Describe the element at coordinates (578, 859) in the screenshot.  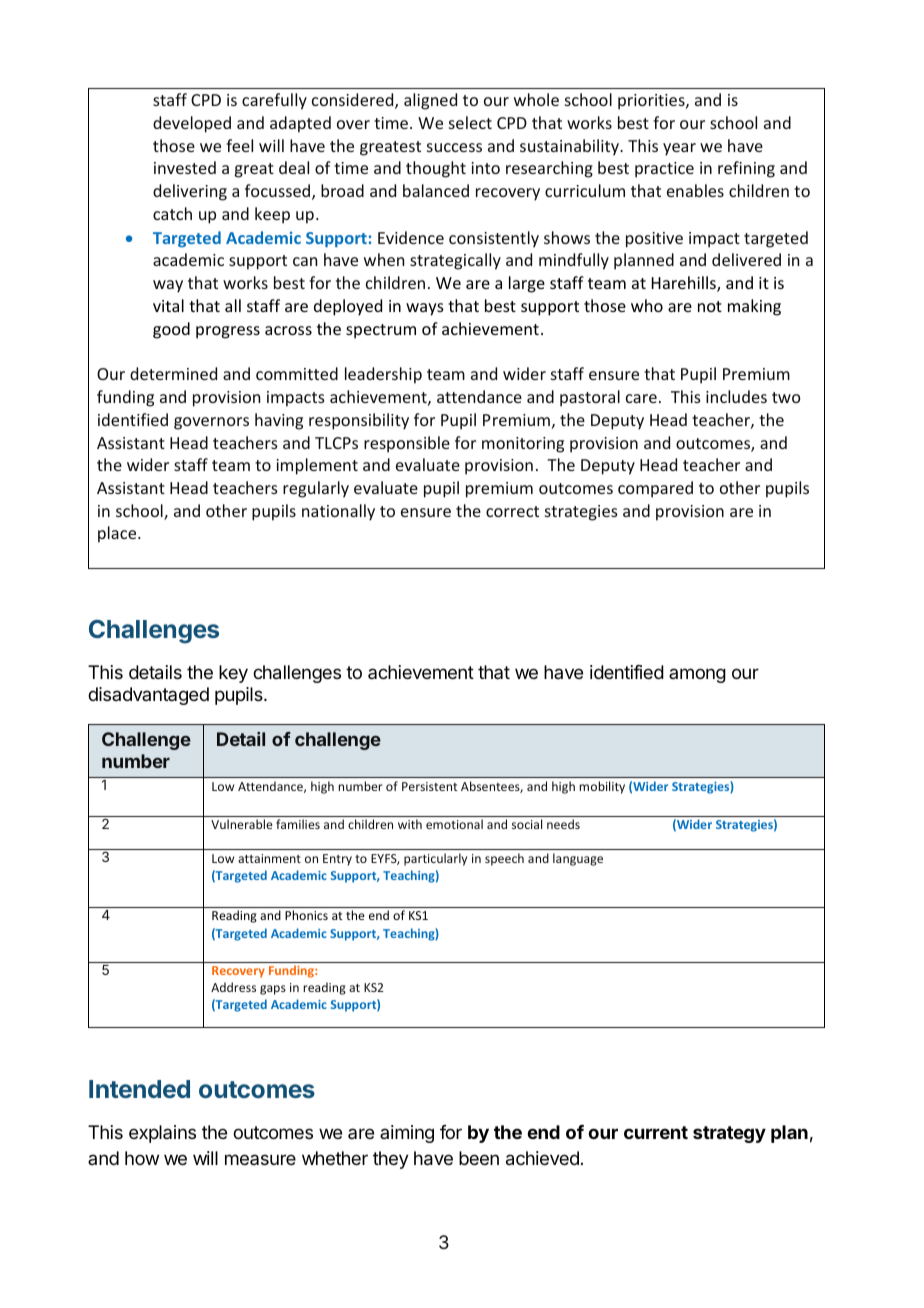
I see `language` at that location.
